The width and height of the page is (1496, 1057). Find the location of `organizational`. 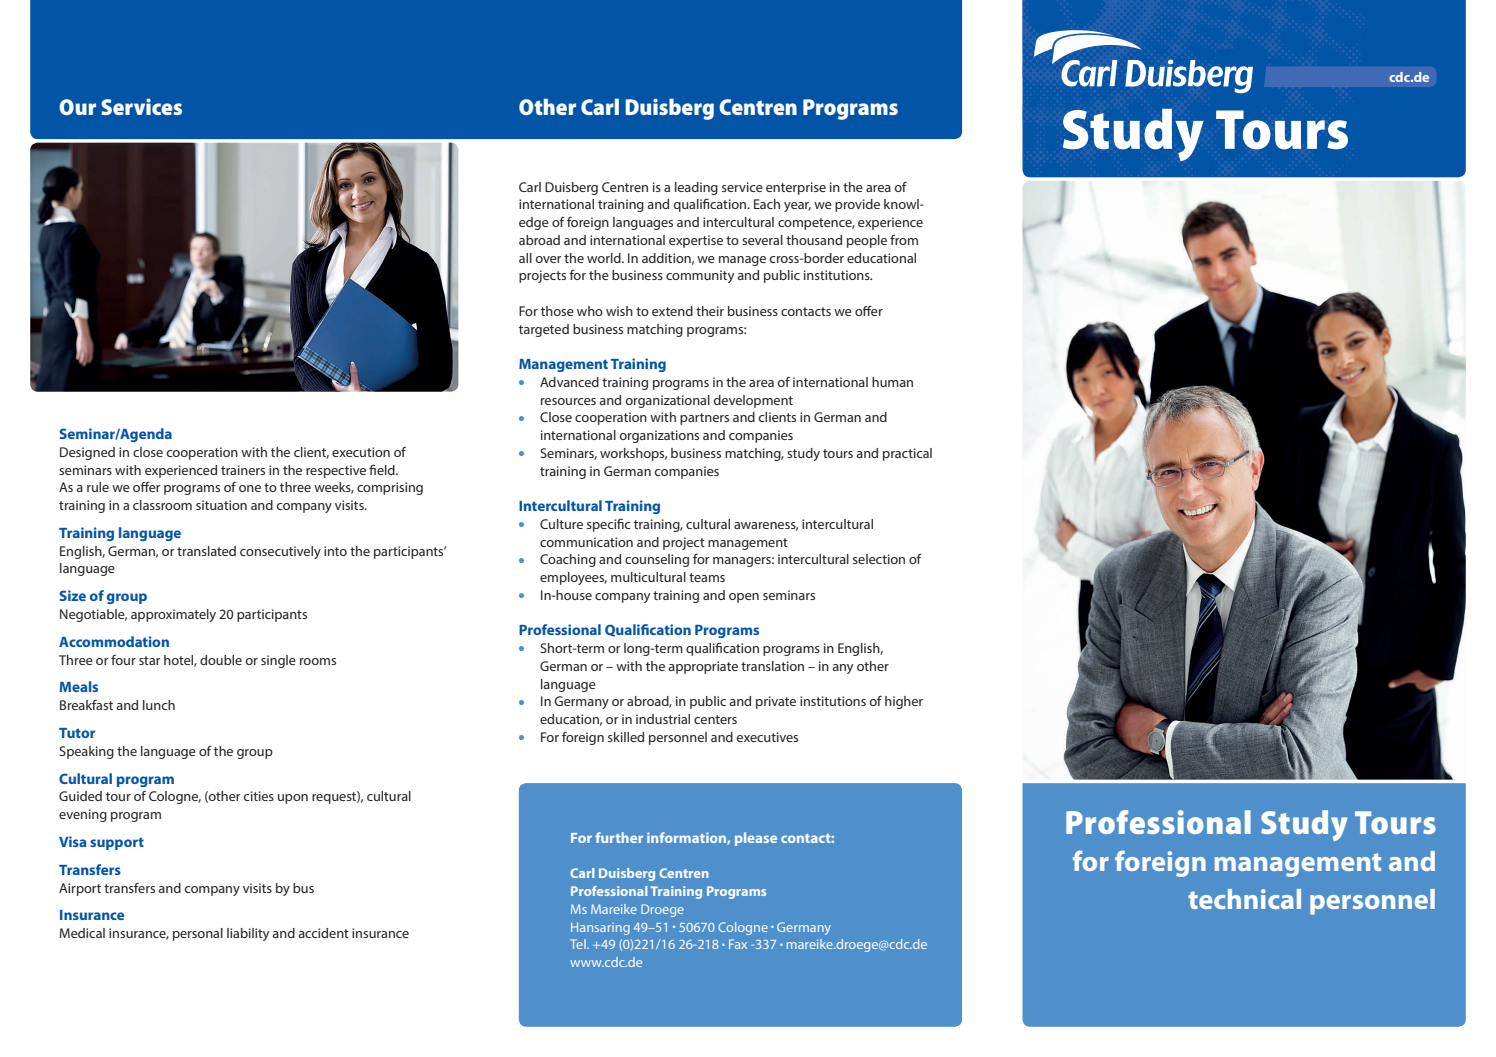

organizational is located at coordinates (667, 401).
